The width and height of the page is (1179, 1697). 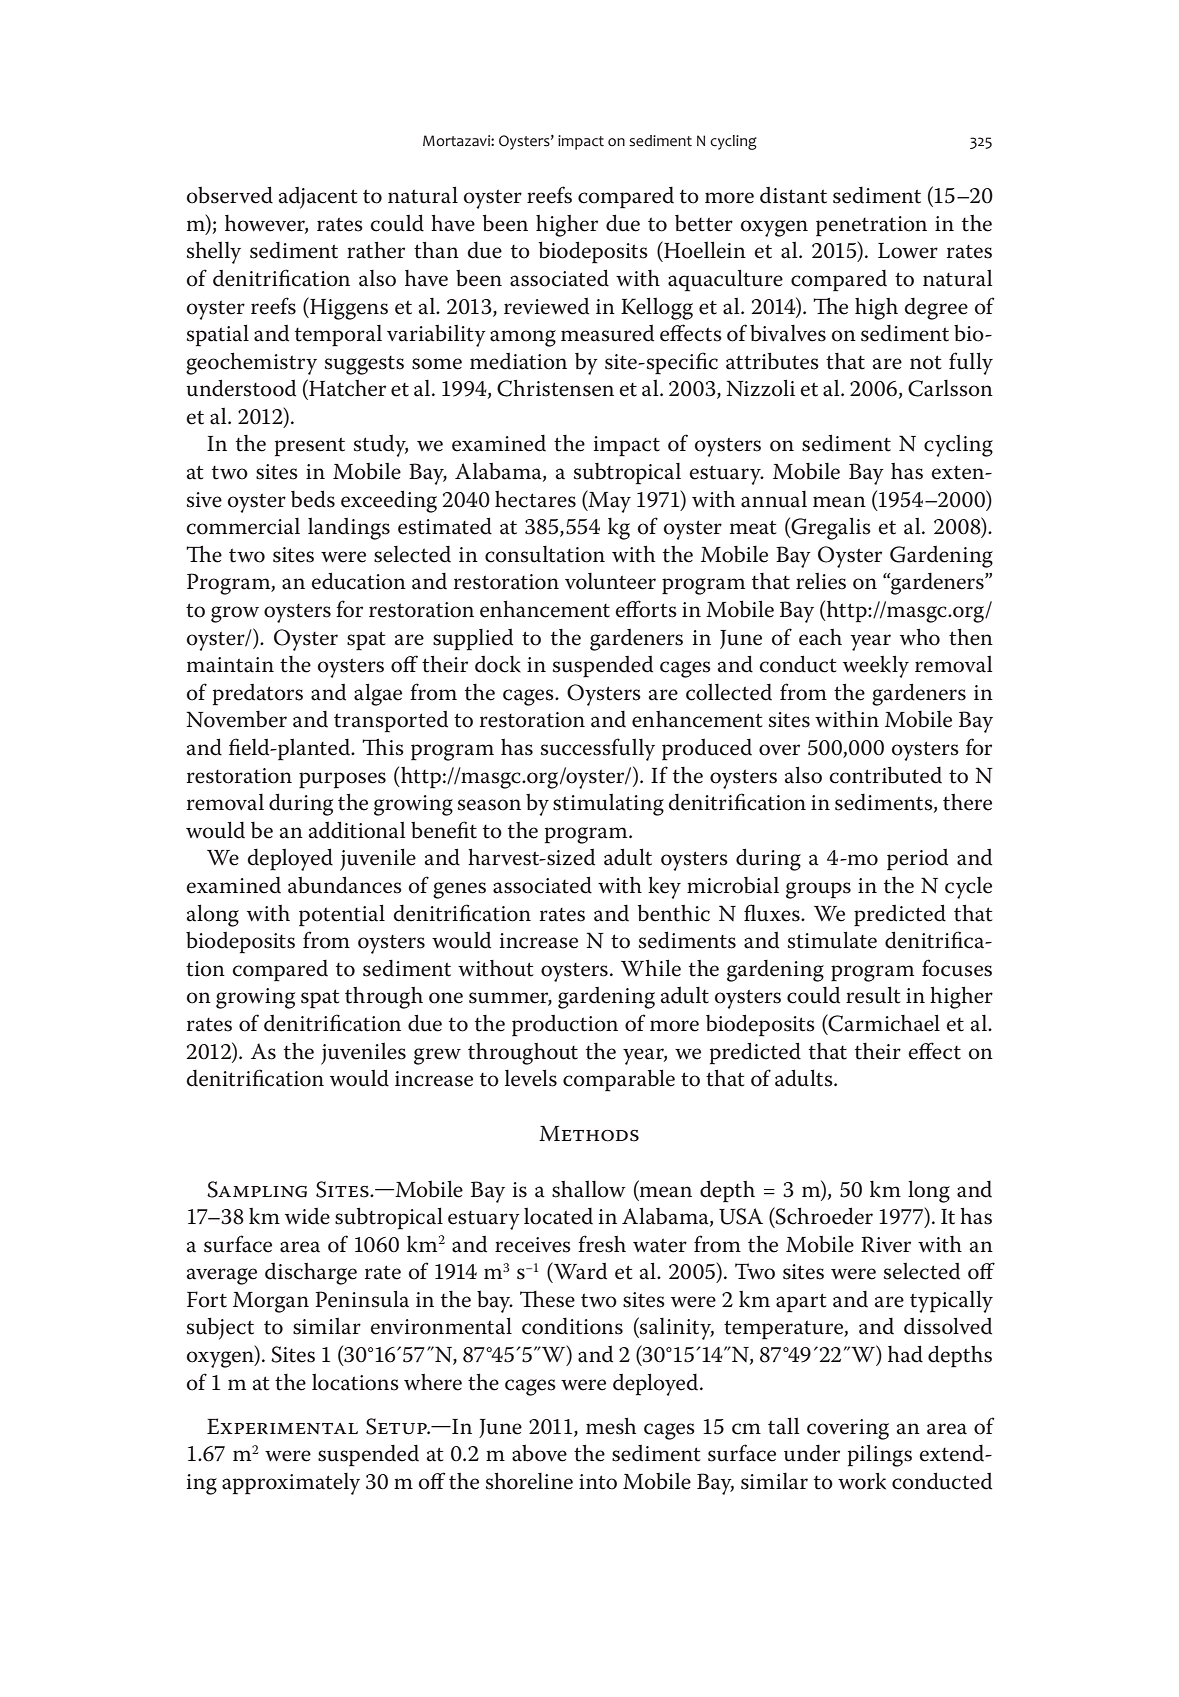 What do you see at coordinates (546, 306) in the page?
I see `reviewed` at bounding box center [546, 306].
